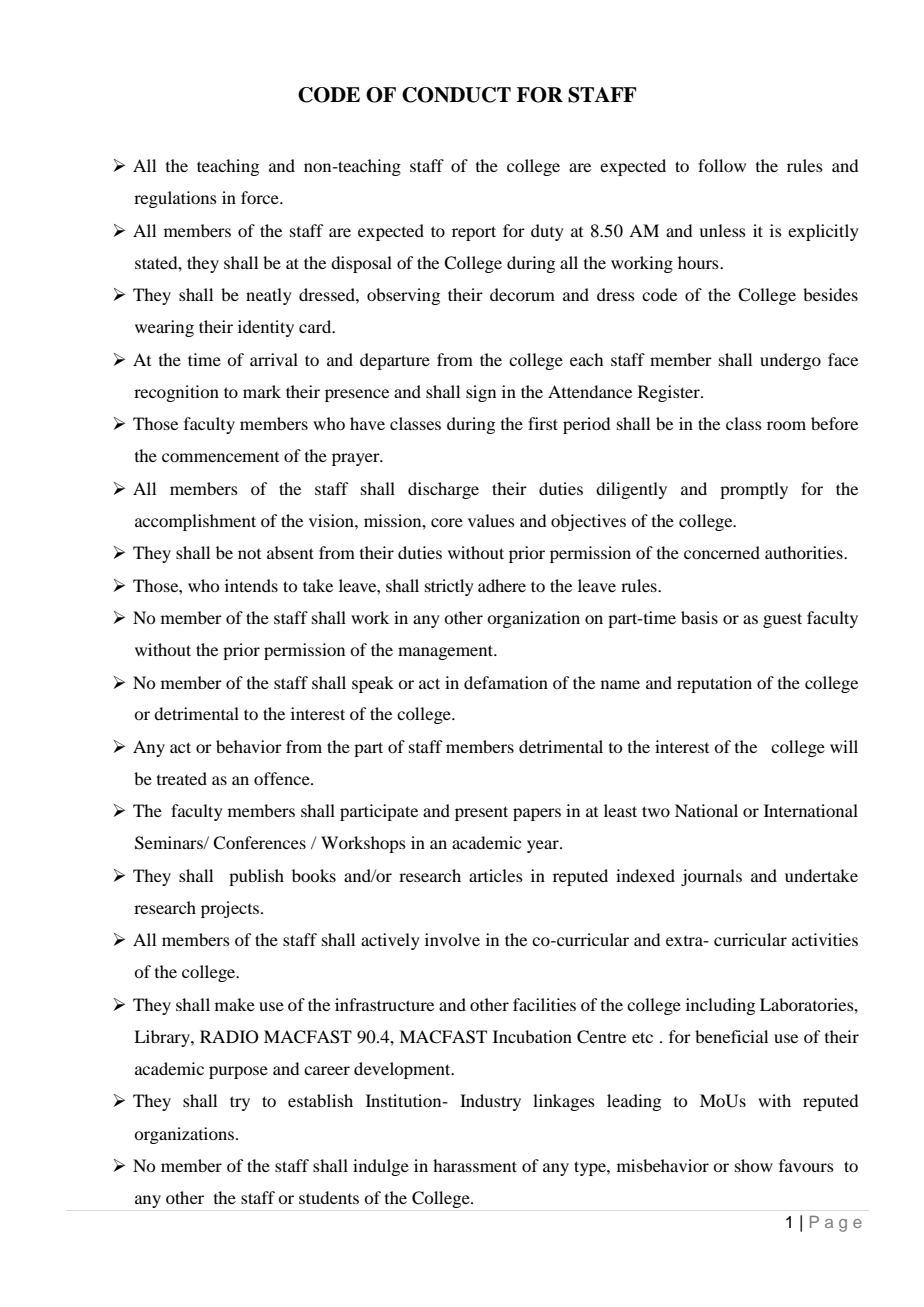 The height and width of the screenshot is (1307, 924). What do you see at coordinates (261, 197) in the screenshot?
I see `force` at bounding box center [261, 197].
